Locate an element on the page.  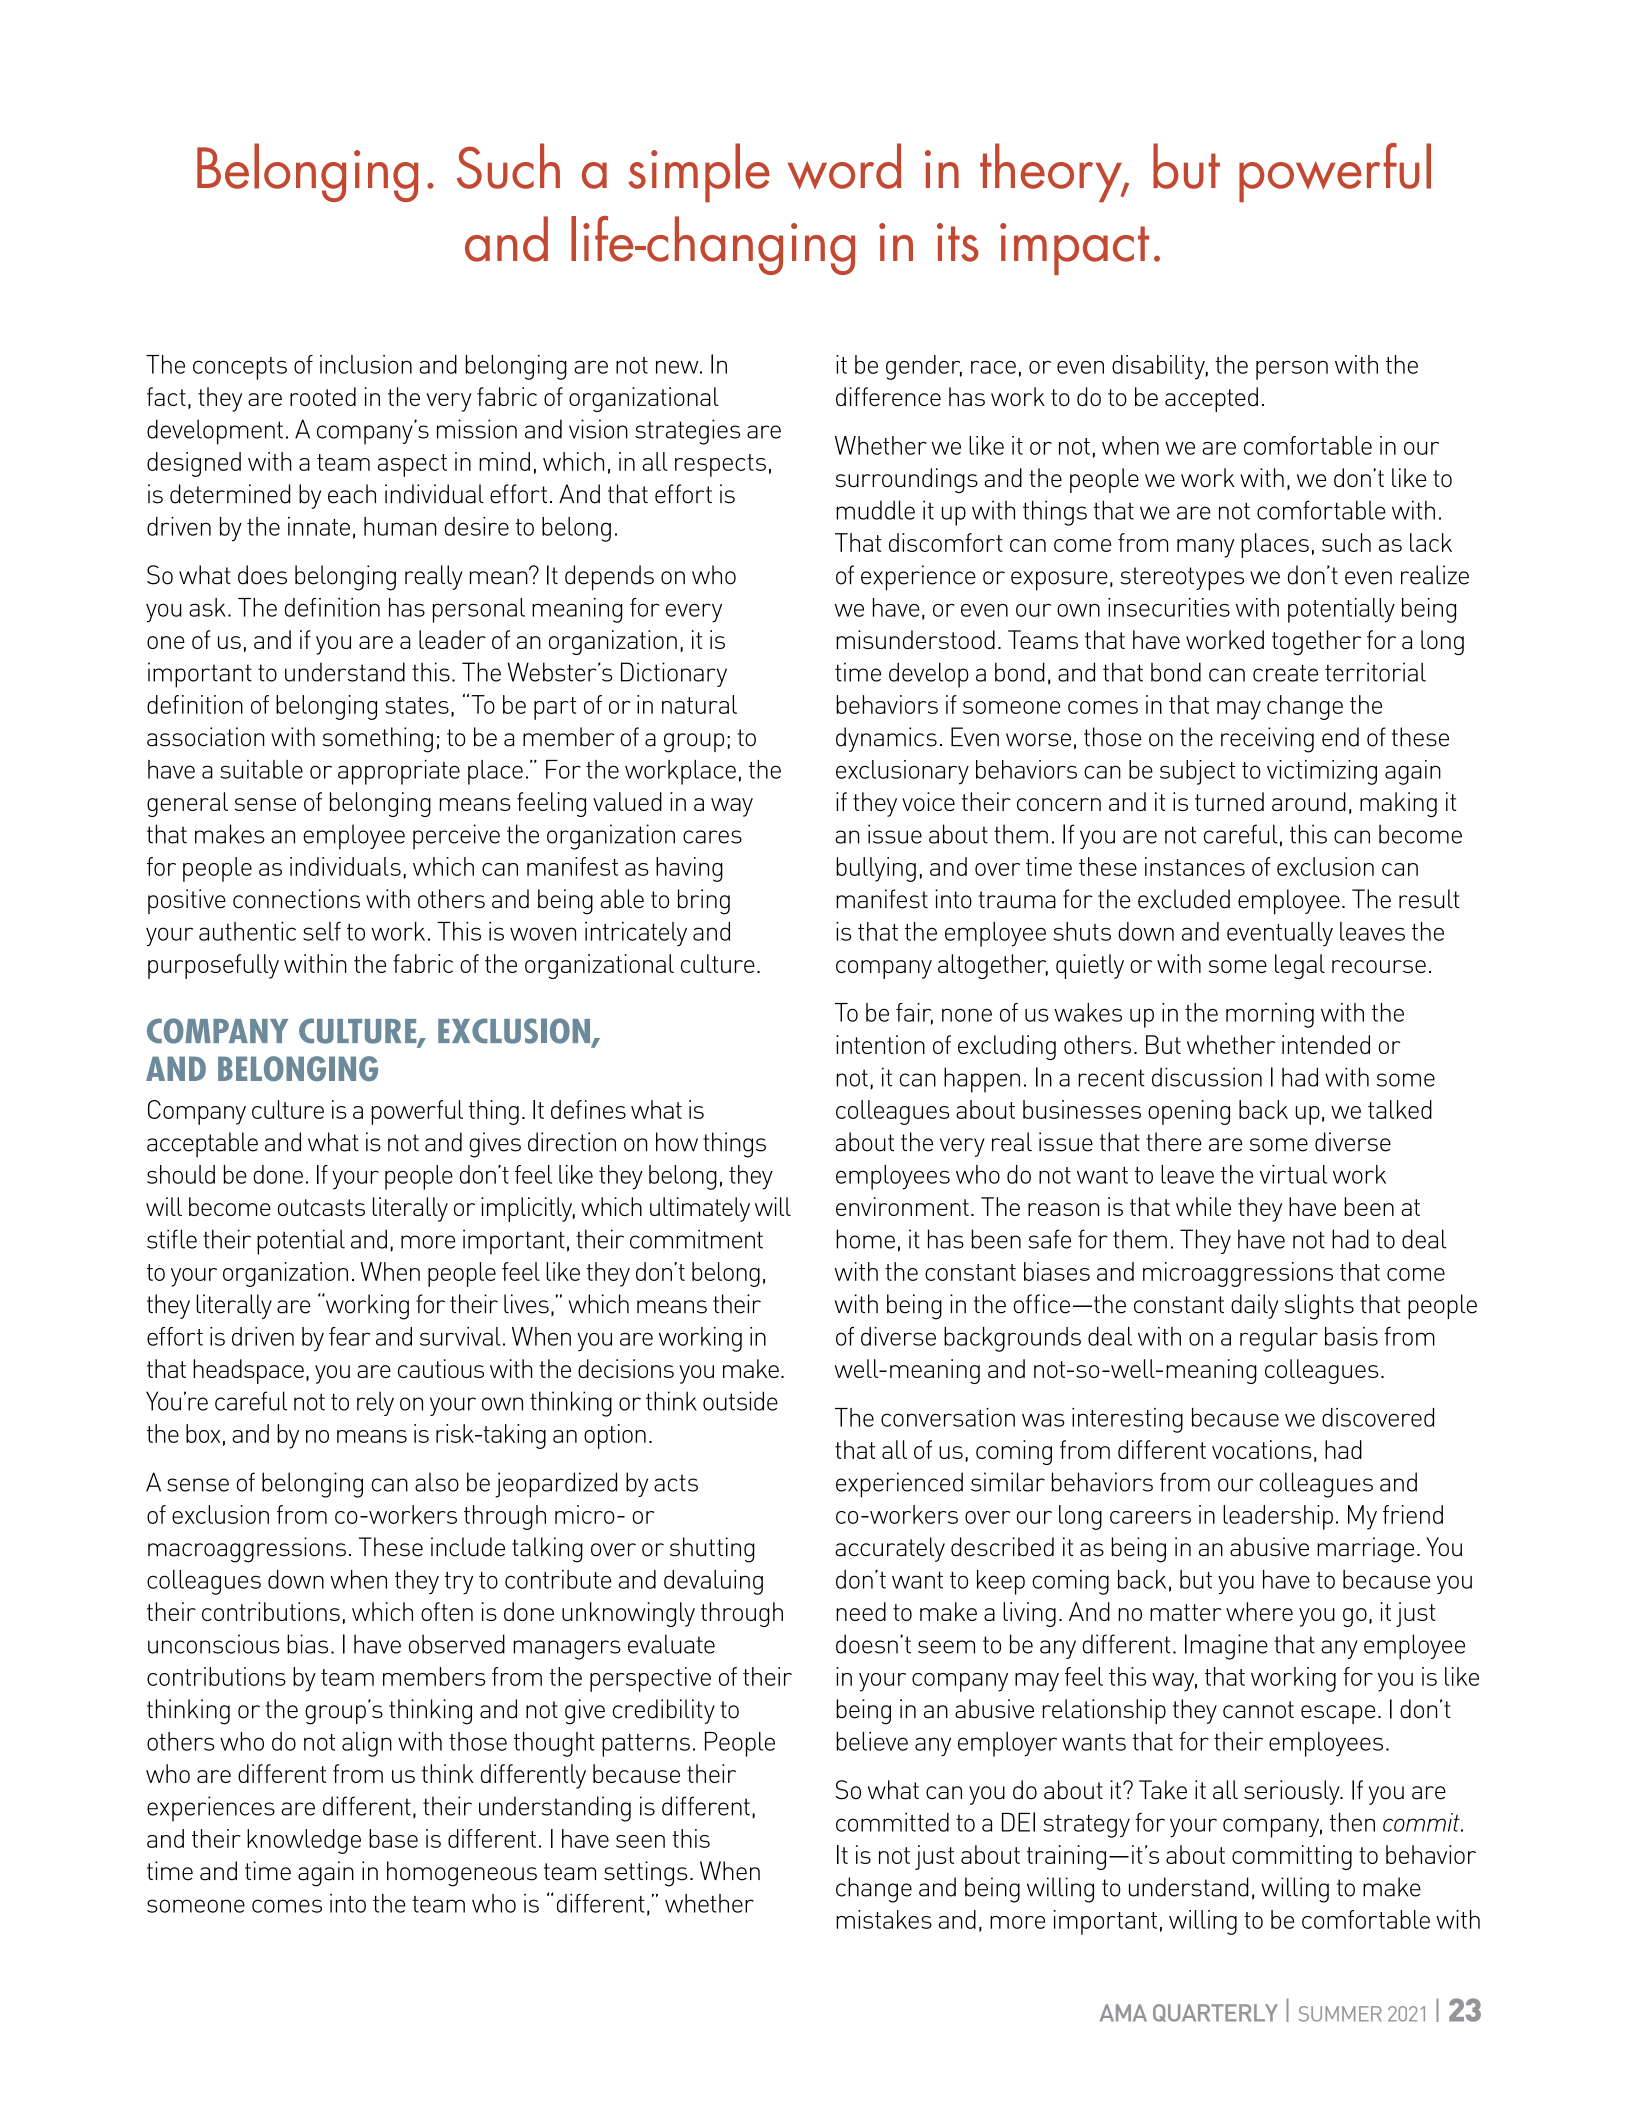
around is located at coordinates (1309, 801).
